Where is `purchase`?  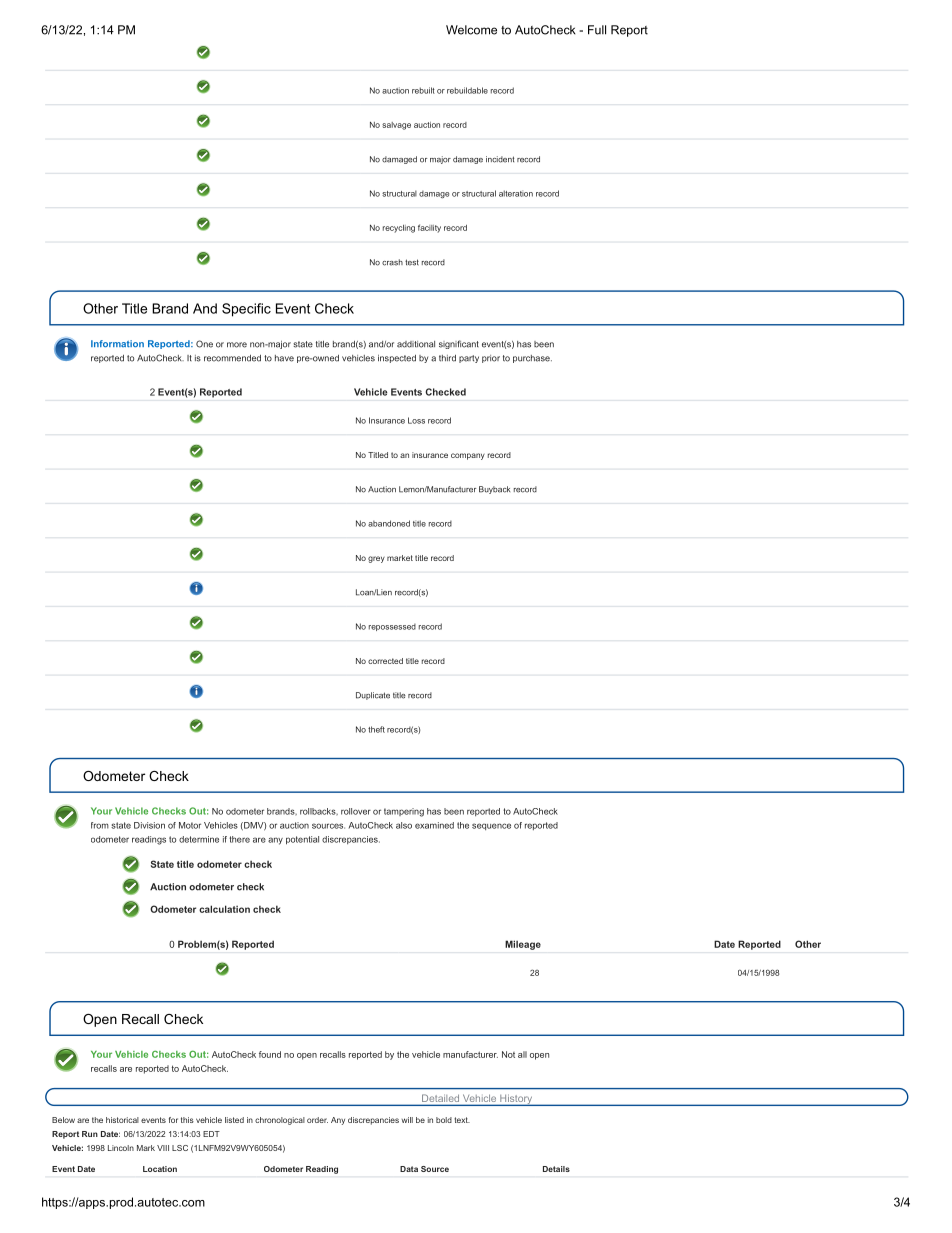 purchase is located at coordinates (532, 359).
